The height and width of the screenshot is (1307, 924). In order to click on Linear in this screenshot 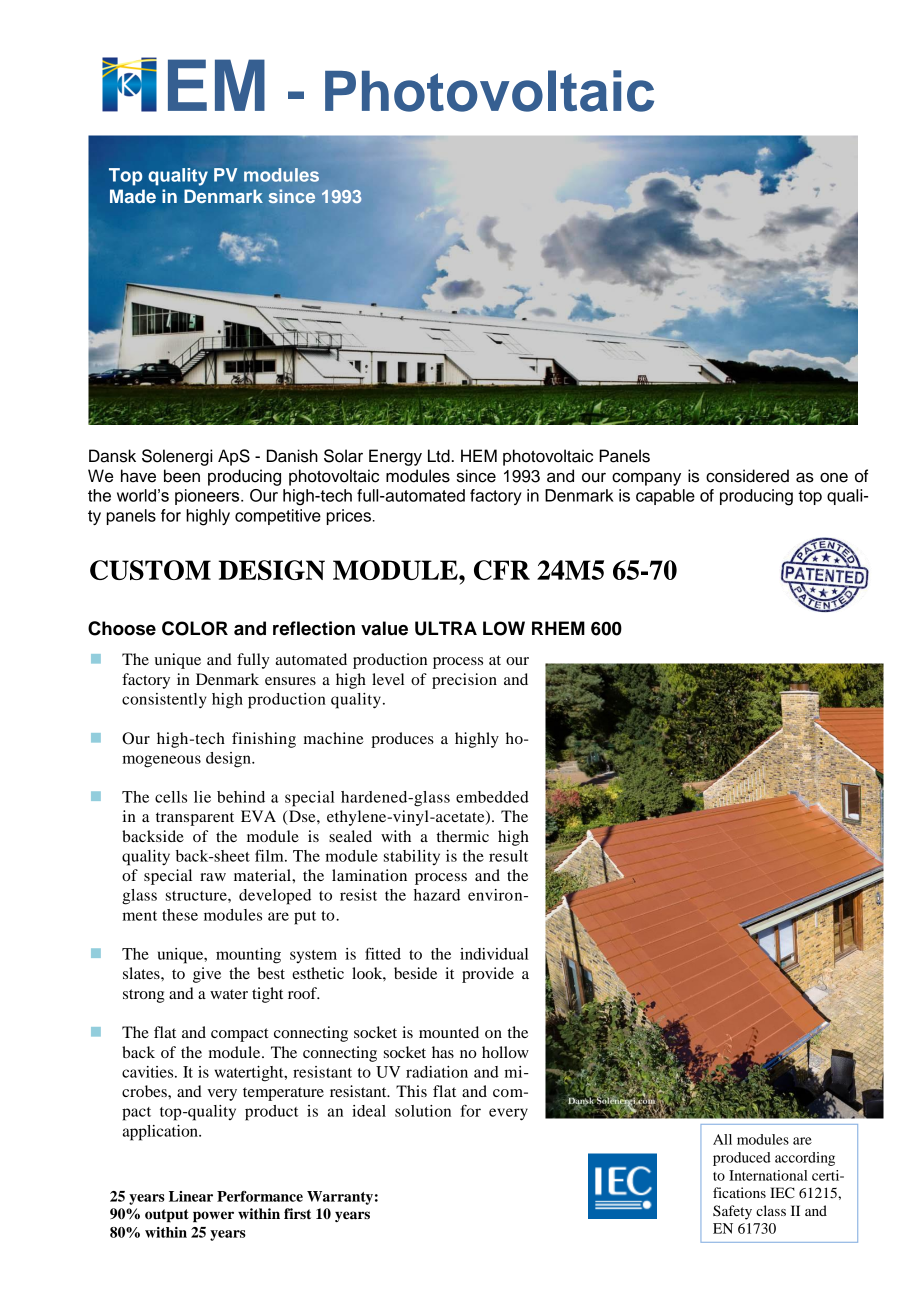, I will do `click(191, 1196)`.
